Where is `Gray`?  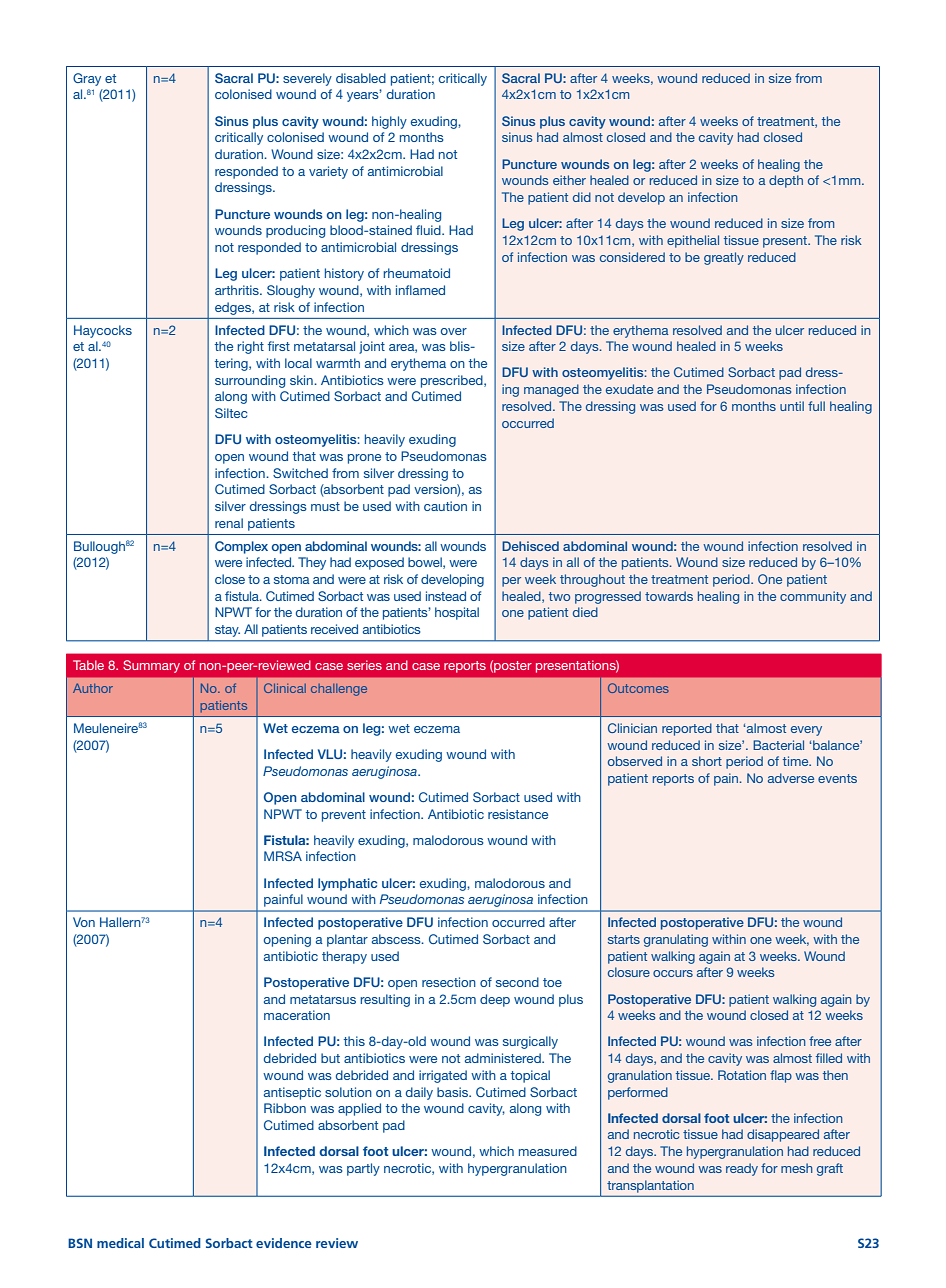
Gray is located at coordinates (87, 79).
